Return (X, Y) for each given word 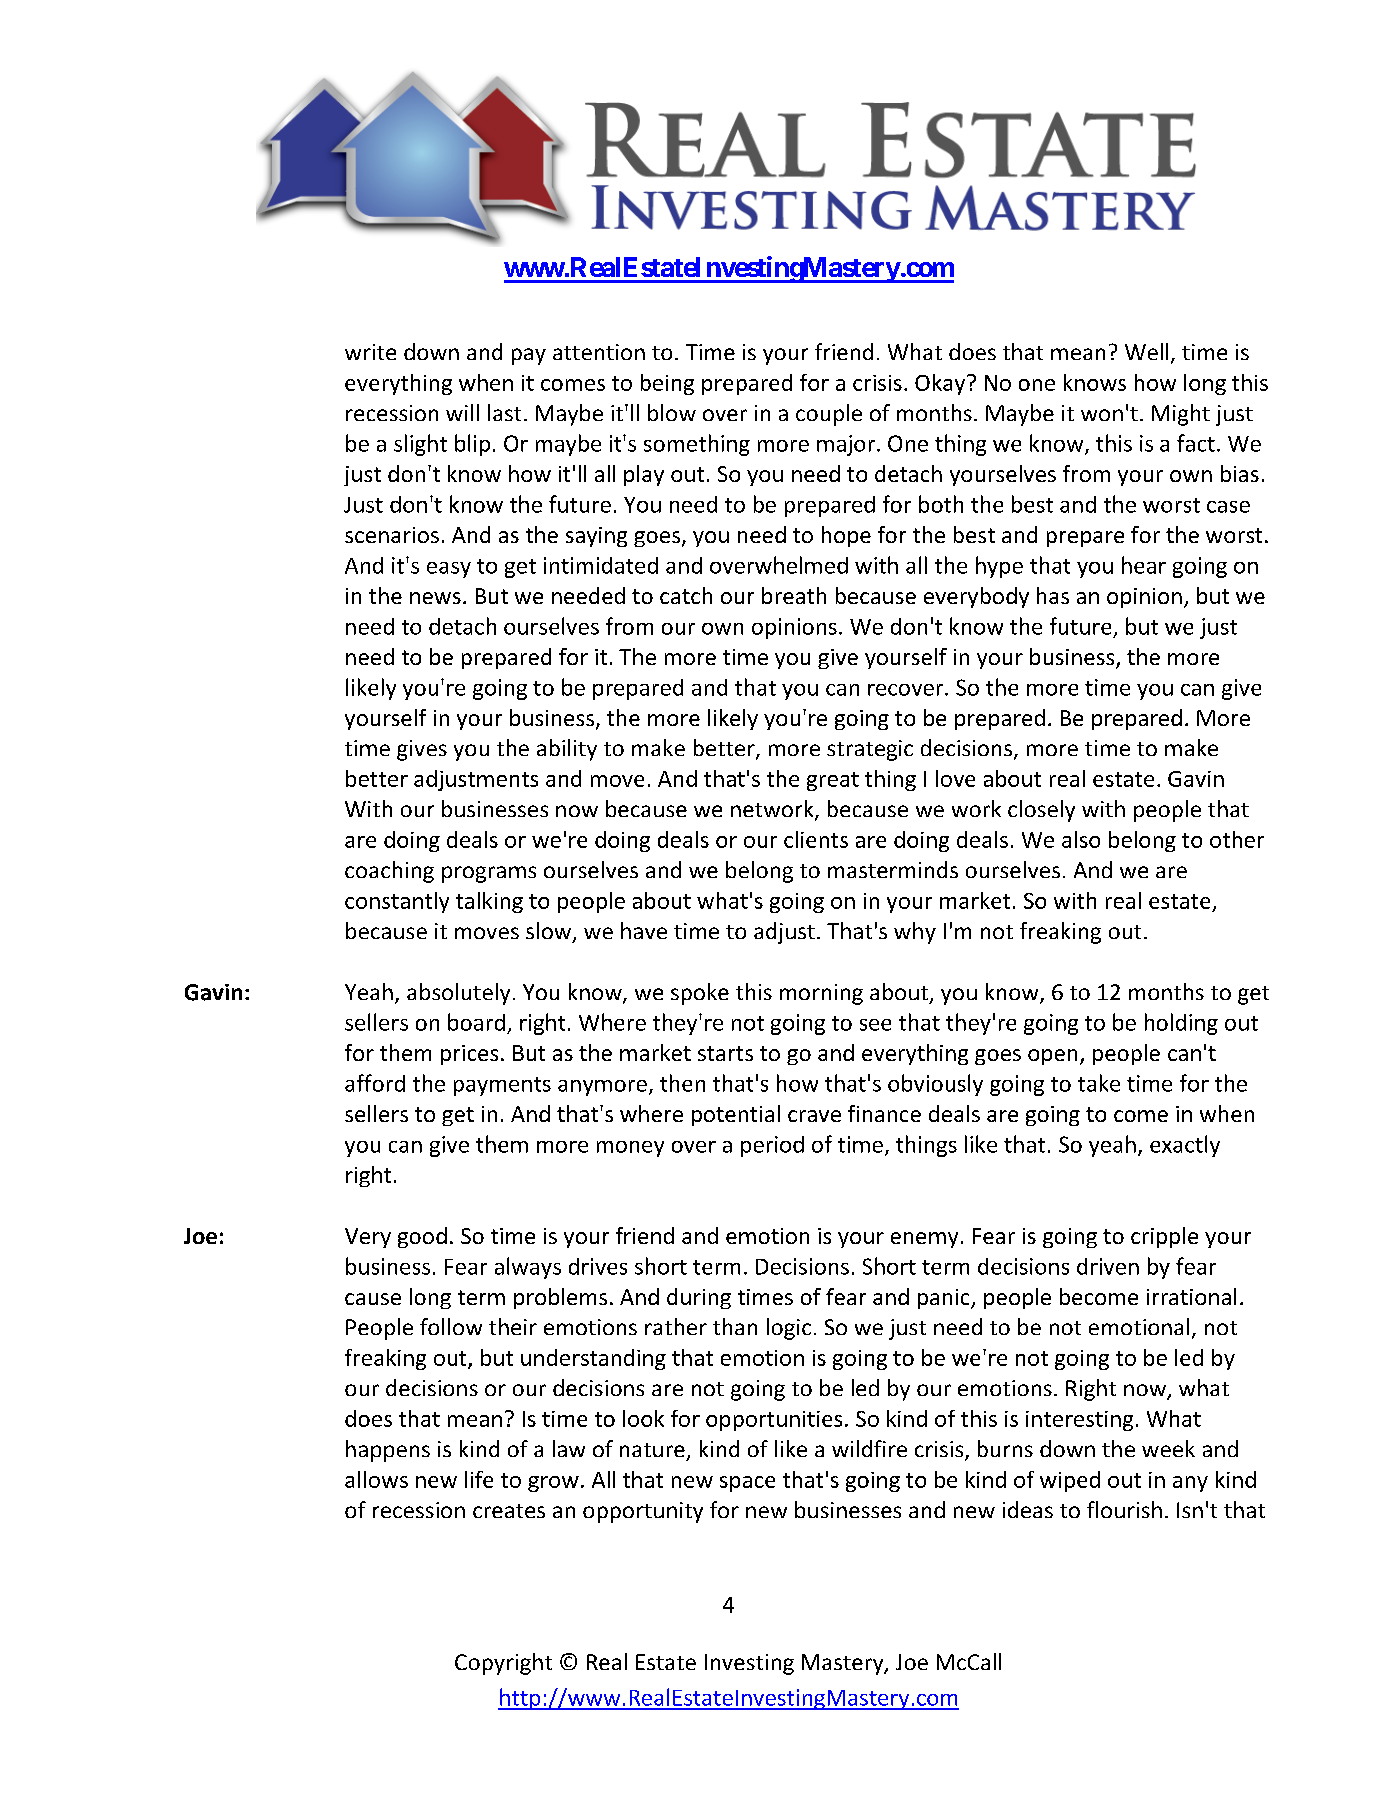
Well (1146, 351)
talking (489, 902)
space (747, 1484)
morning (821, 994)
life (479, 1479)
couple (829, 415)
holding (1181, 1024)
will (462, 412)
